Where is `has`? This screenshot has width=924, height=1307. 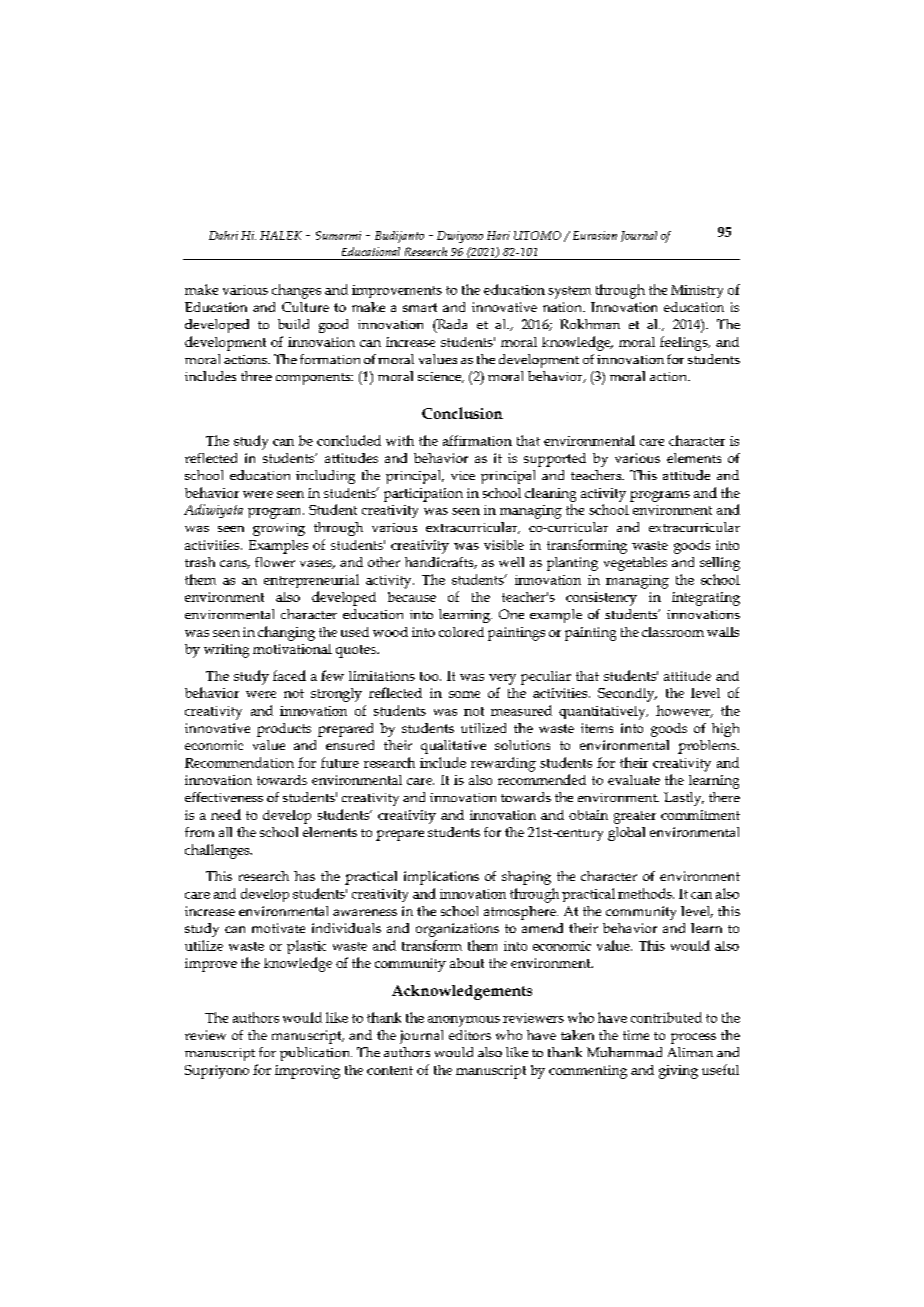
has is located at coordinates (304, 876).
